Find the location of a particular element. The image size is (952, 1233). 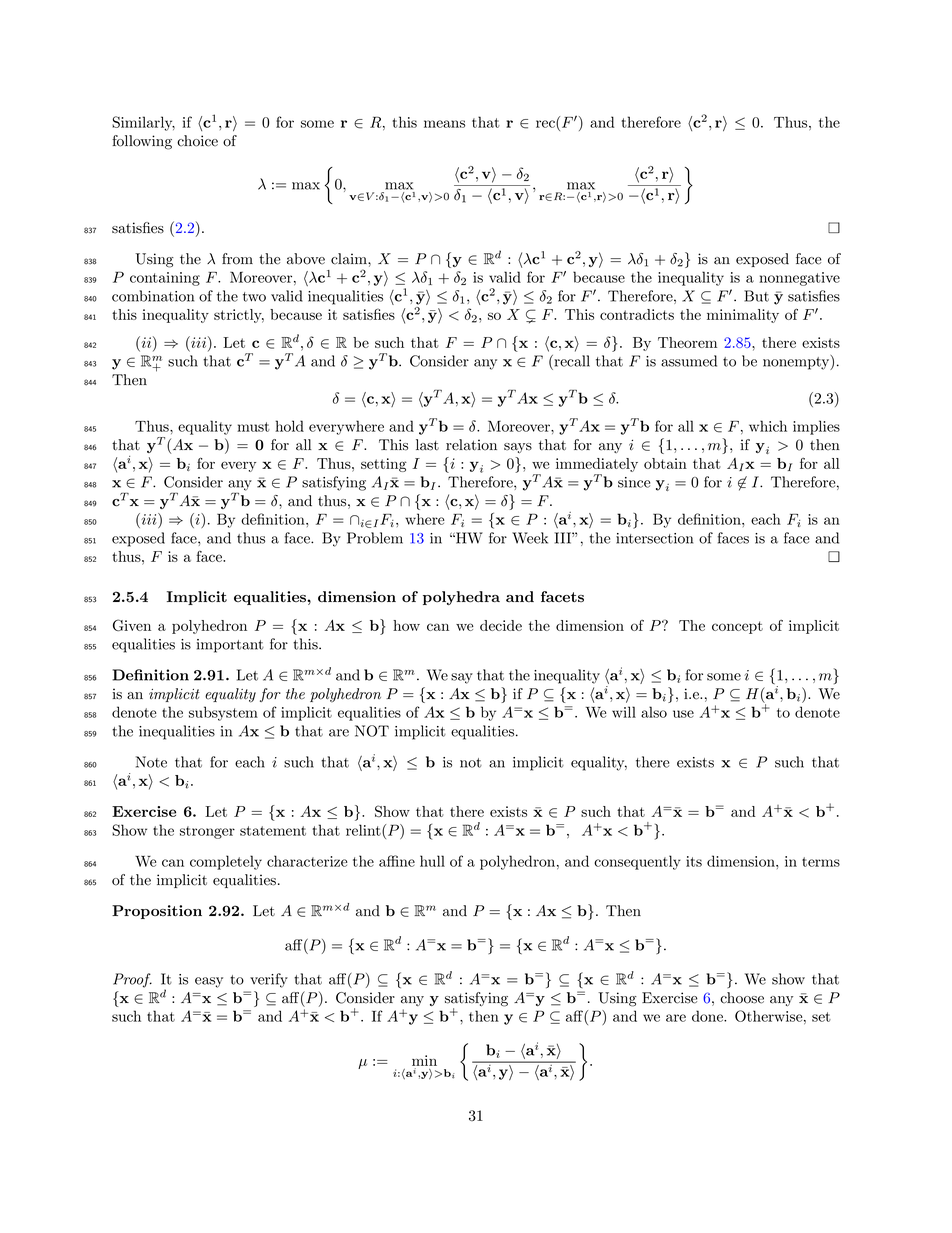

means is located at coordinates (444, 124).
